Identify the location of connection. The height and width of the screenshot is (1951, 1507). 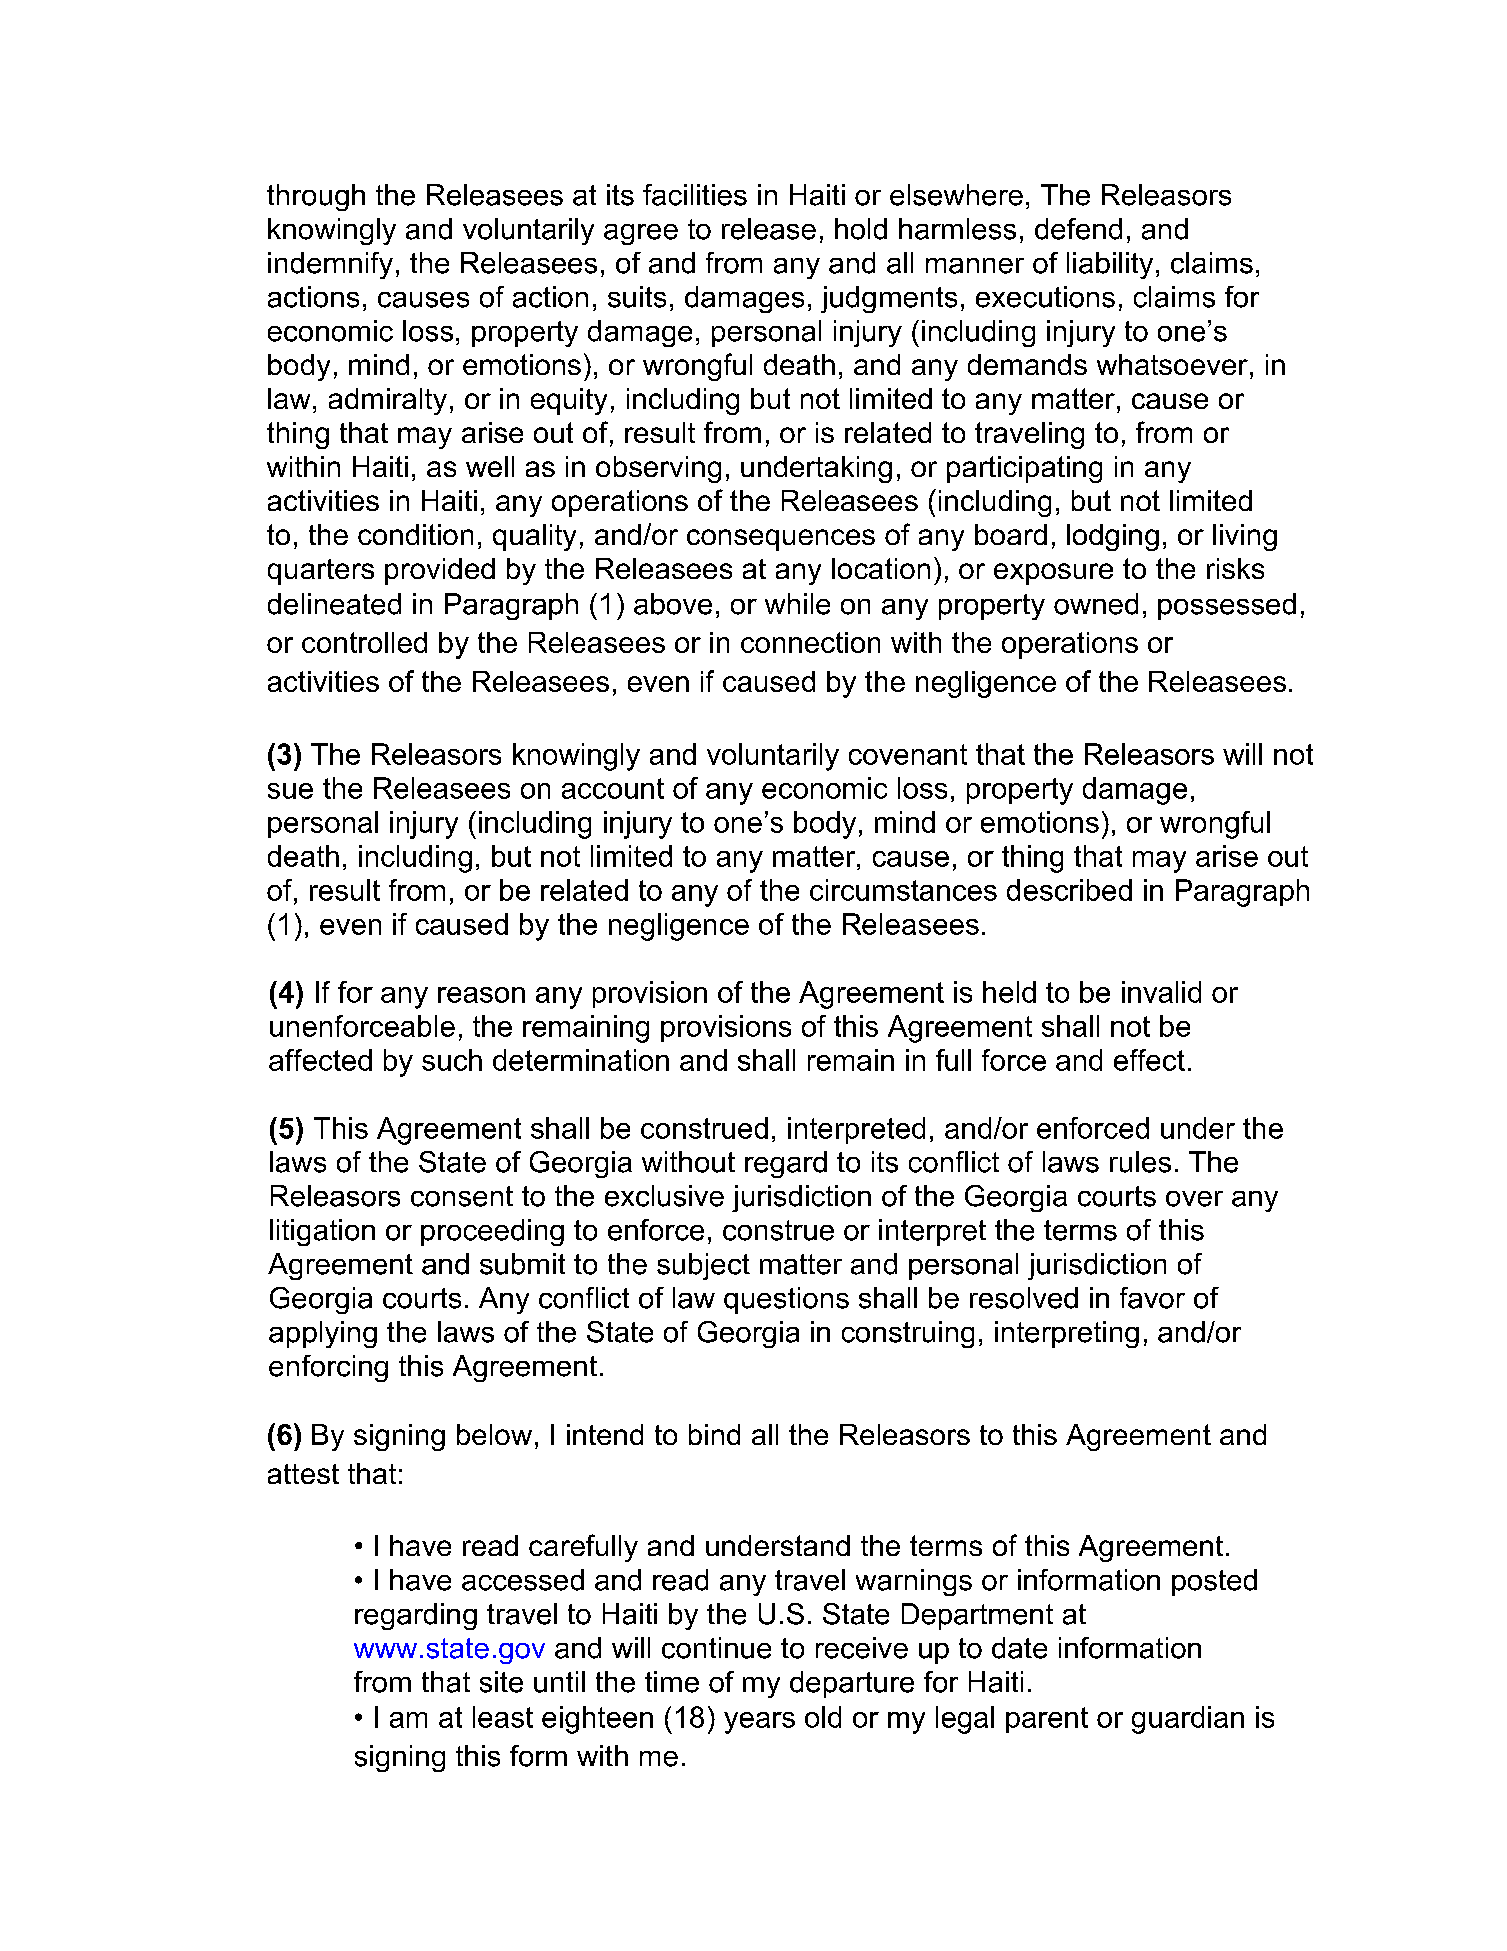
(810, 642).
